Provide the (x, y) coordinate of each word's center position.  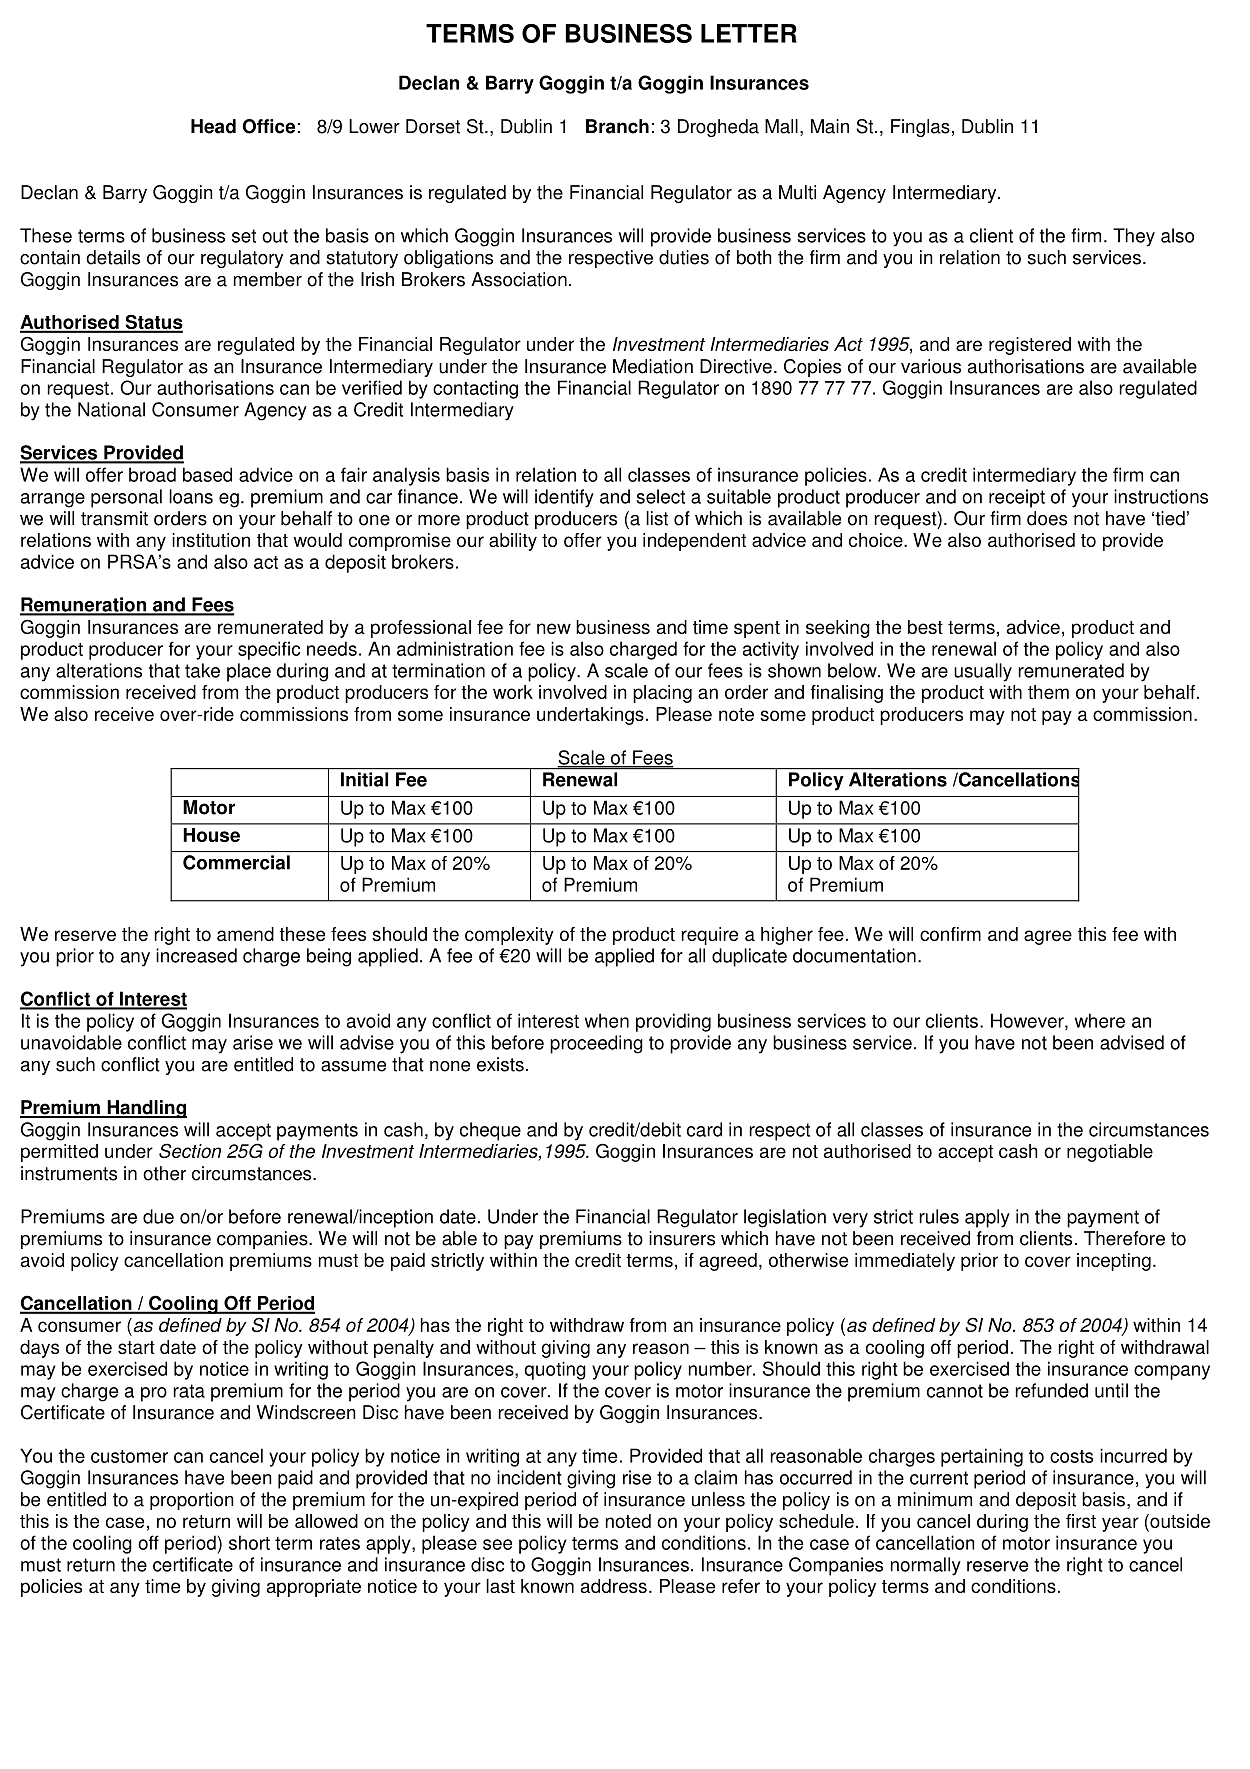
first (1081, 1521)
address (614, 1586)
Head (213, 126)
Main (830, 126)
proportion (192, 1501)
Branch (617, 126)
